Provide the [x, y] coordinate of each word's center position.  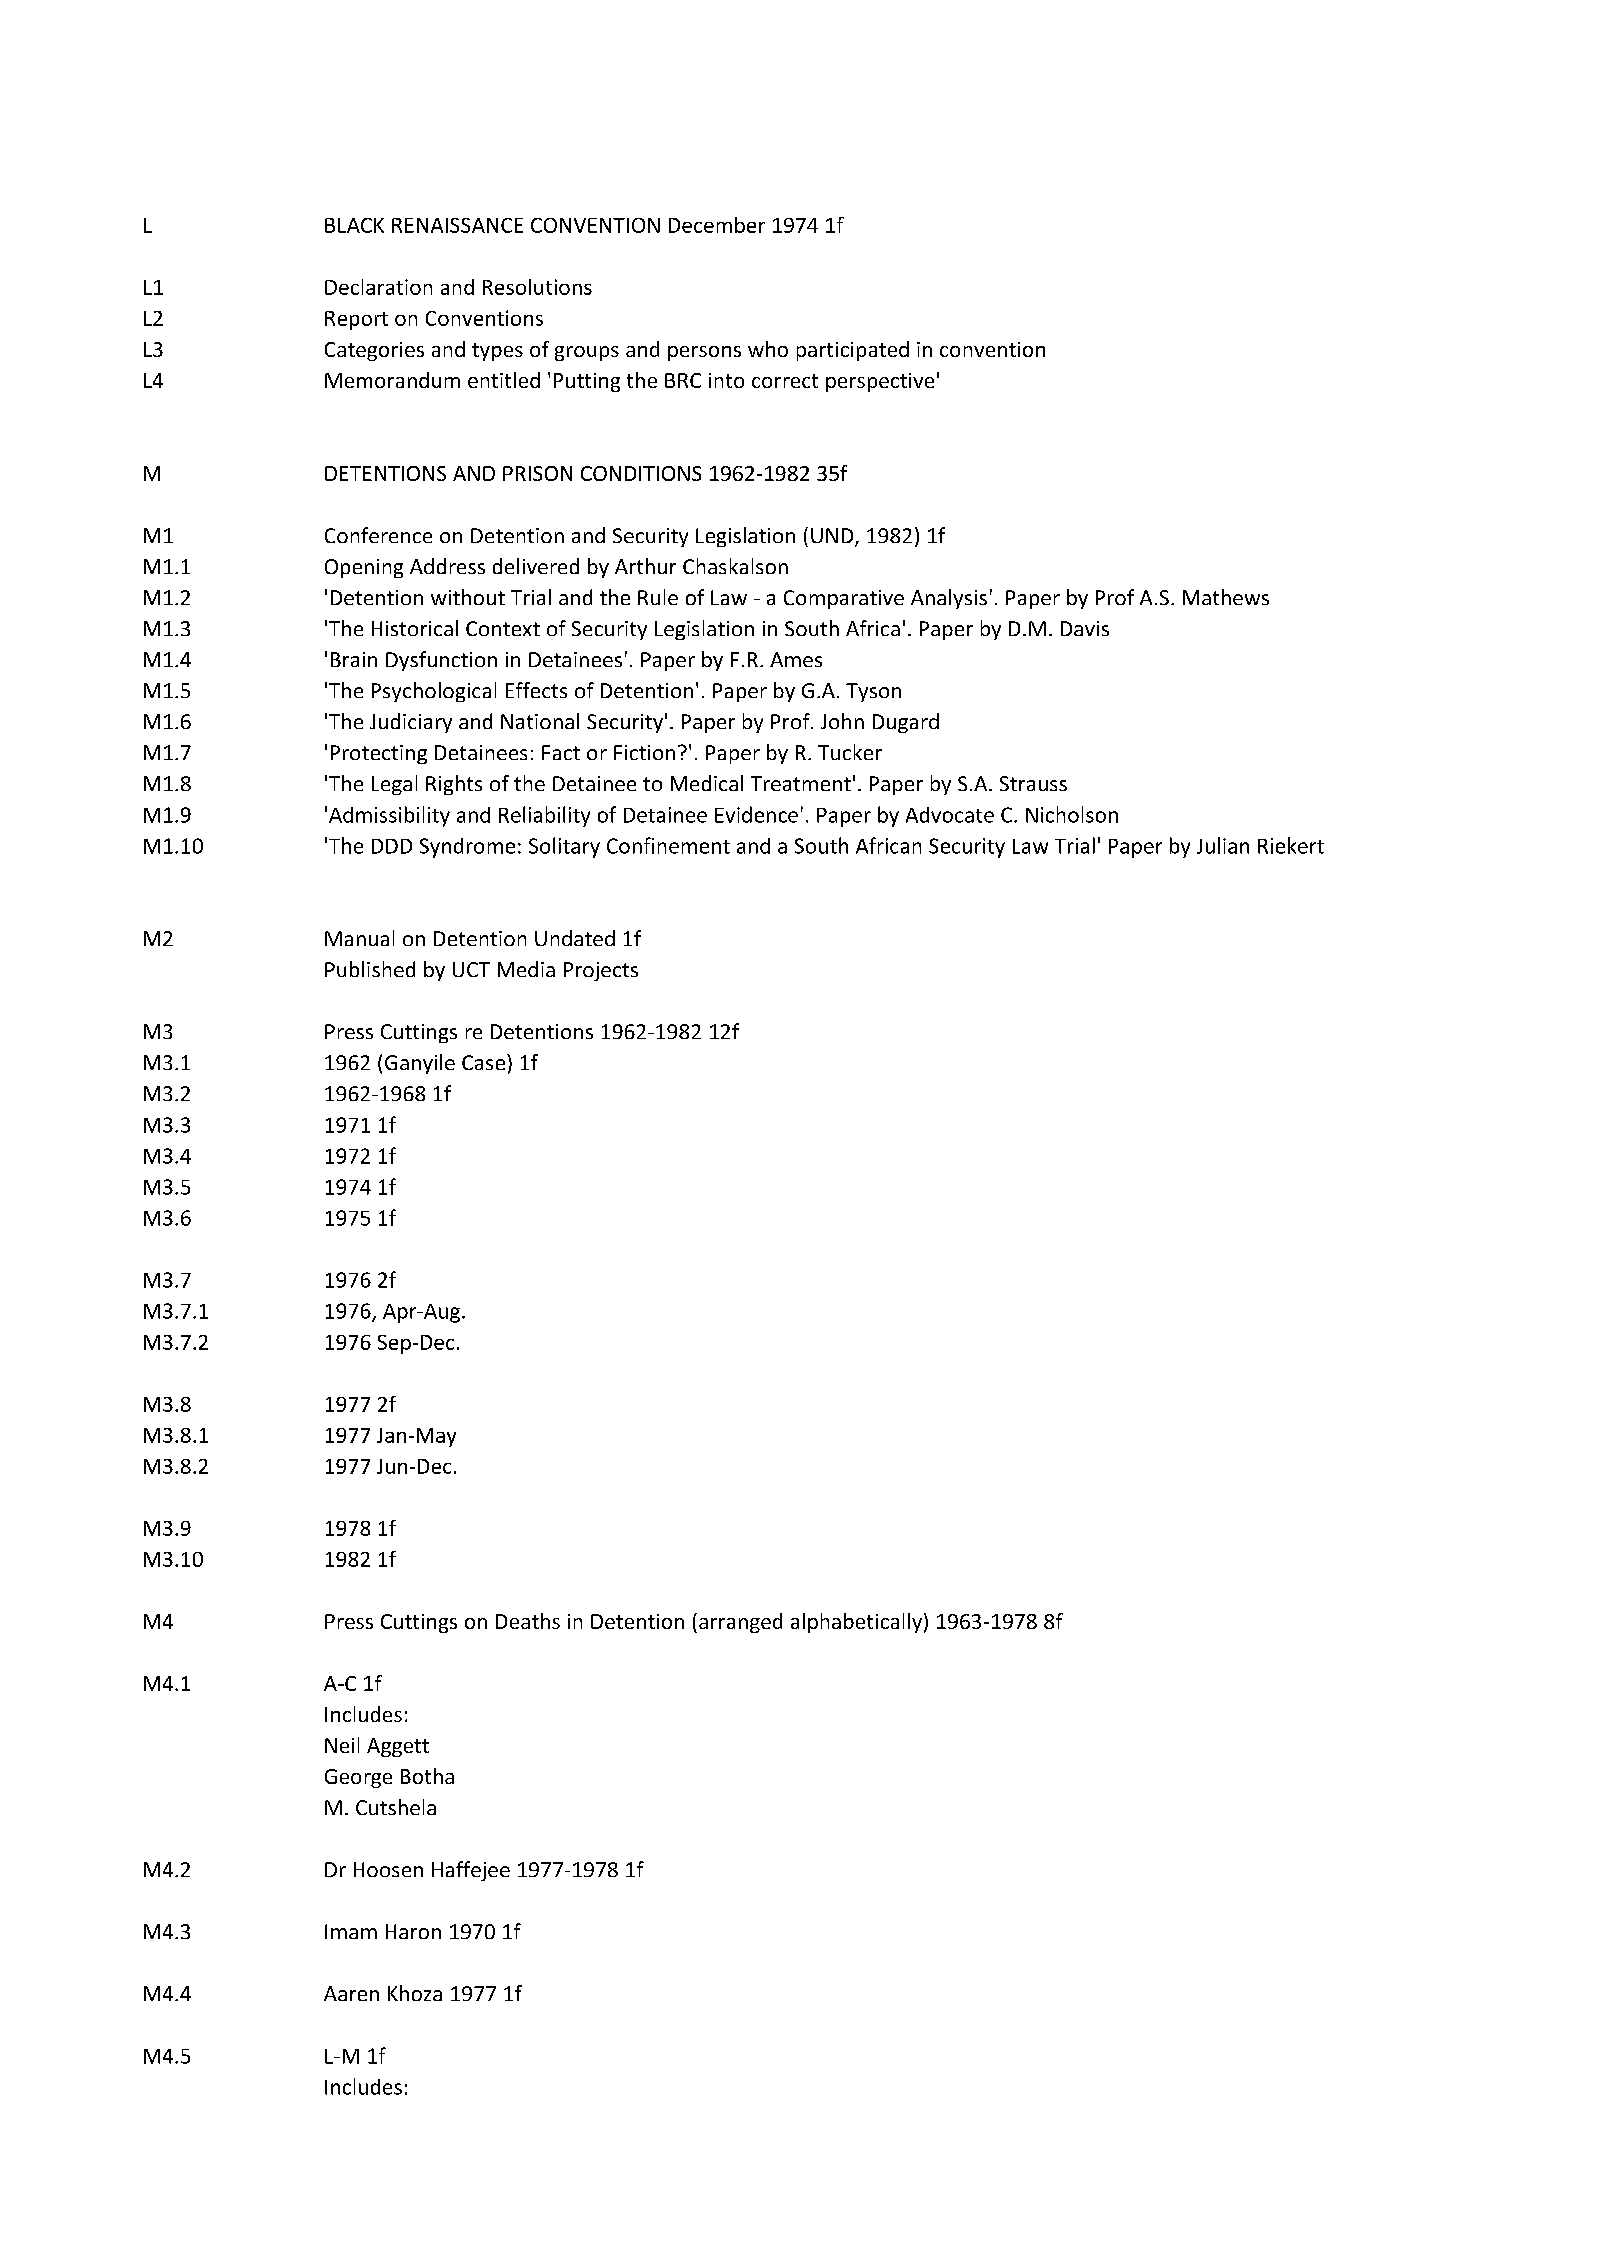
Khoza [415, 1993]
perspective [880, 382]
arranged [740, 1623]
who [768, 349]
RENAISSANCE [457, 225]
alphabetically [856, 1623]
